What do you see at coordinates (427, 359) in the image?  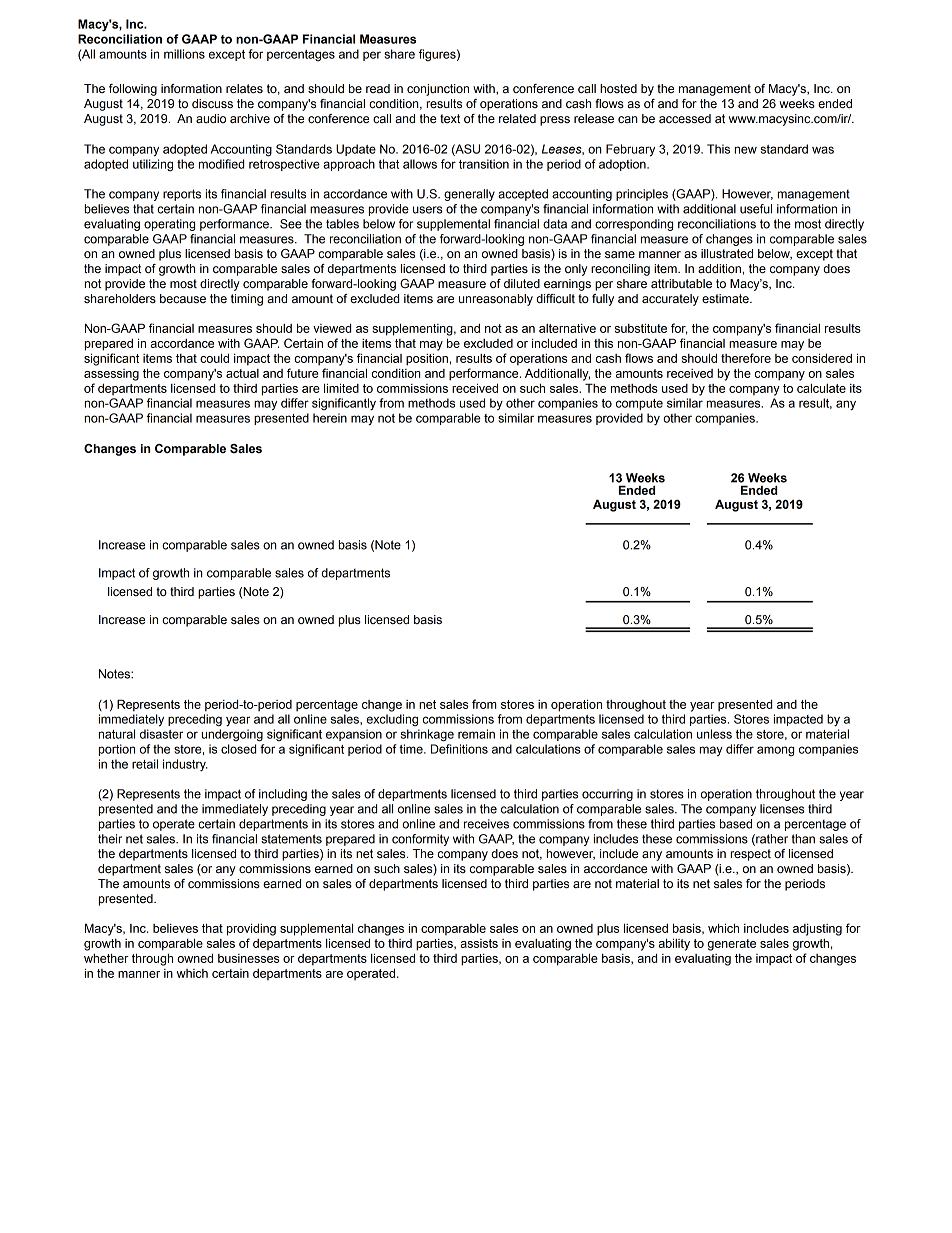 I see `position` at bounding box center [427, 359].
